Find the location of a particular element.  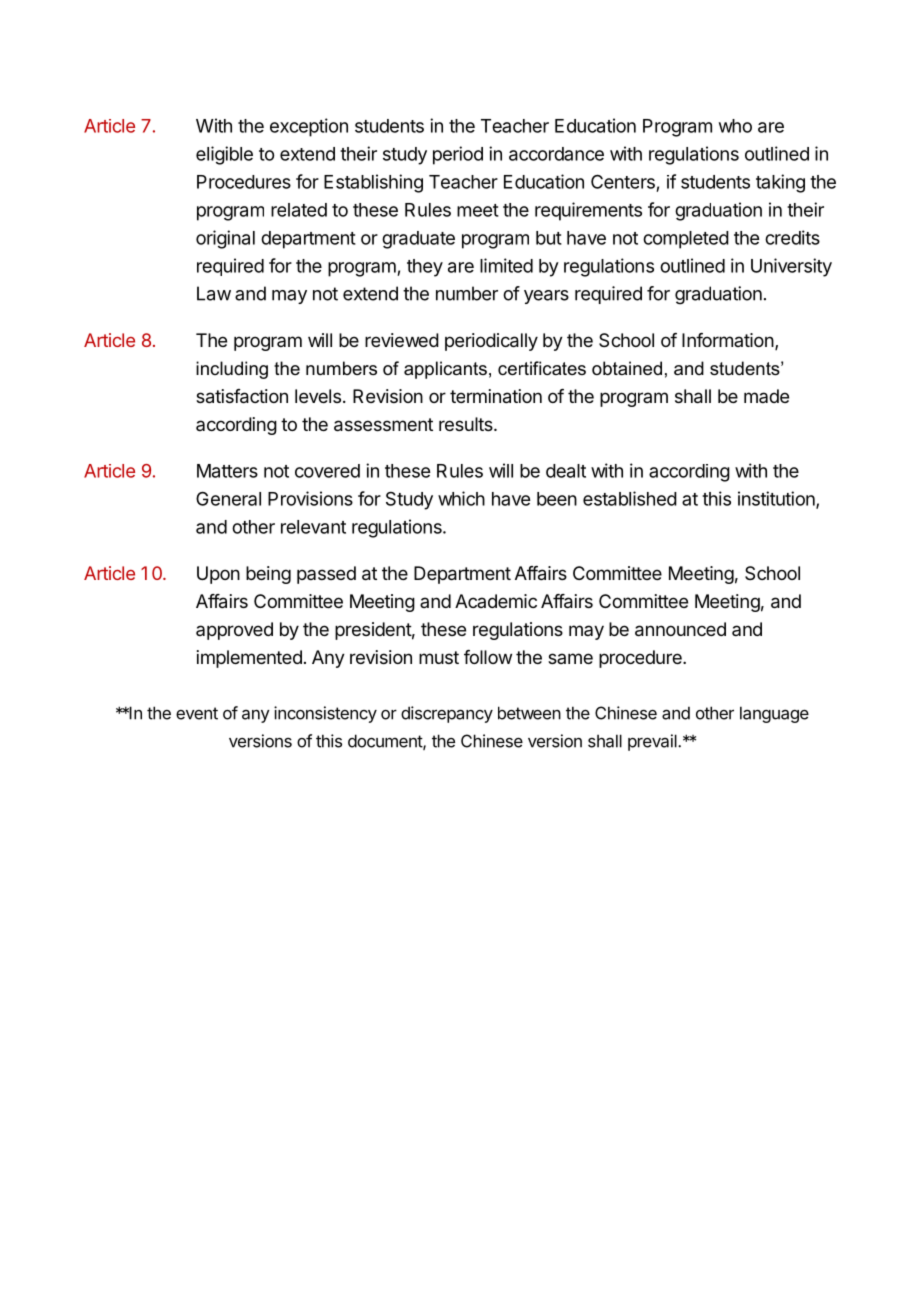

eligible is located at coordinates (224, 155).
